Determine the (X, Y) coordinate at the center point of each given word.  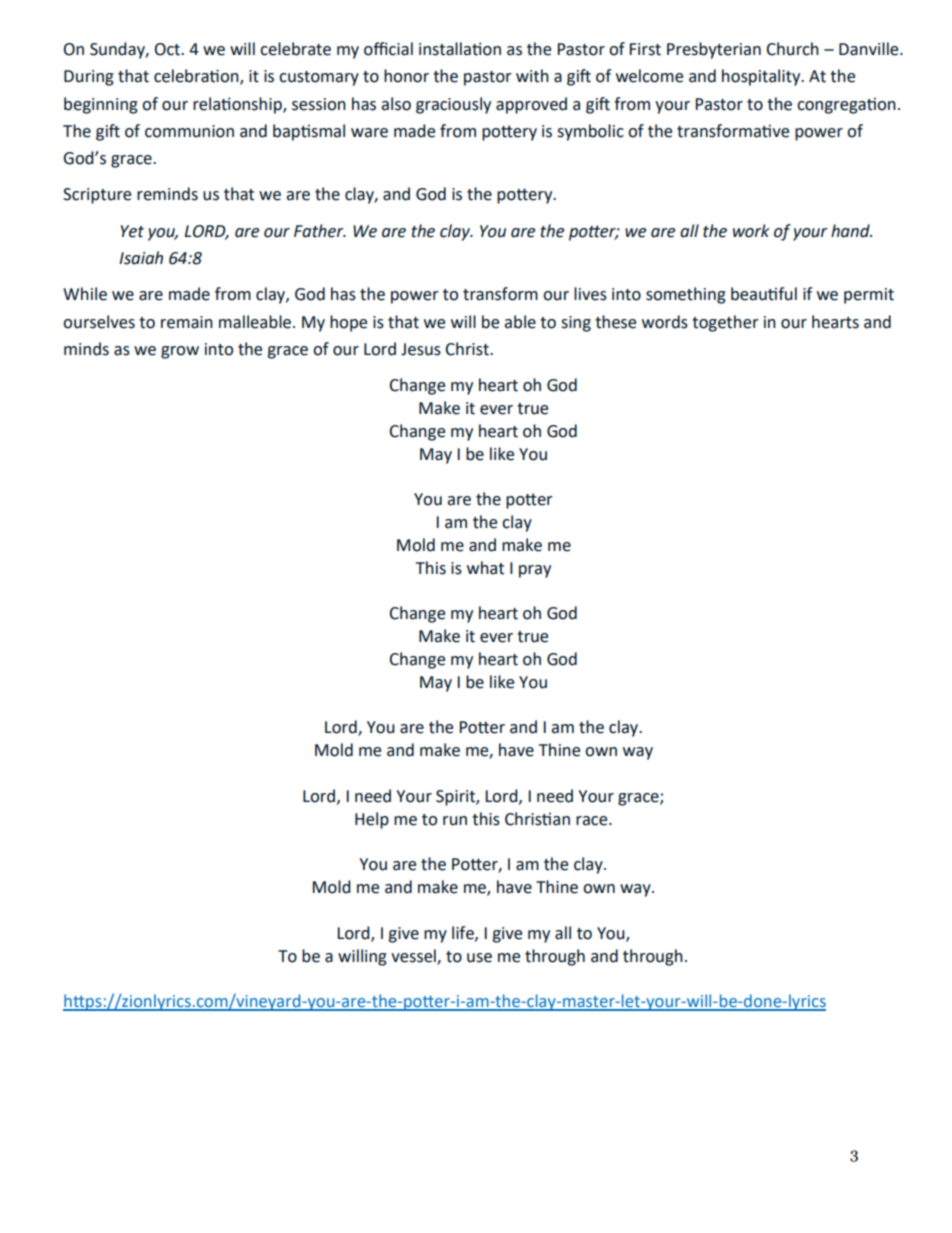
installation (460, 49)
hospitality (762, 77)
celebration (197, 77)
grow (180, 352)
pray (535, 571)
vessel (414, 956)
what (485, 568)
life (464, 933)
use (479, 958)
